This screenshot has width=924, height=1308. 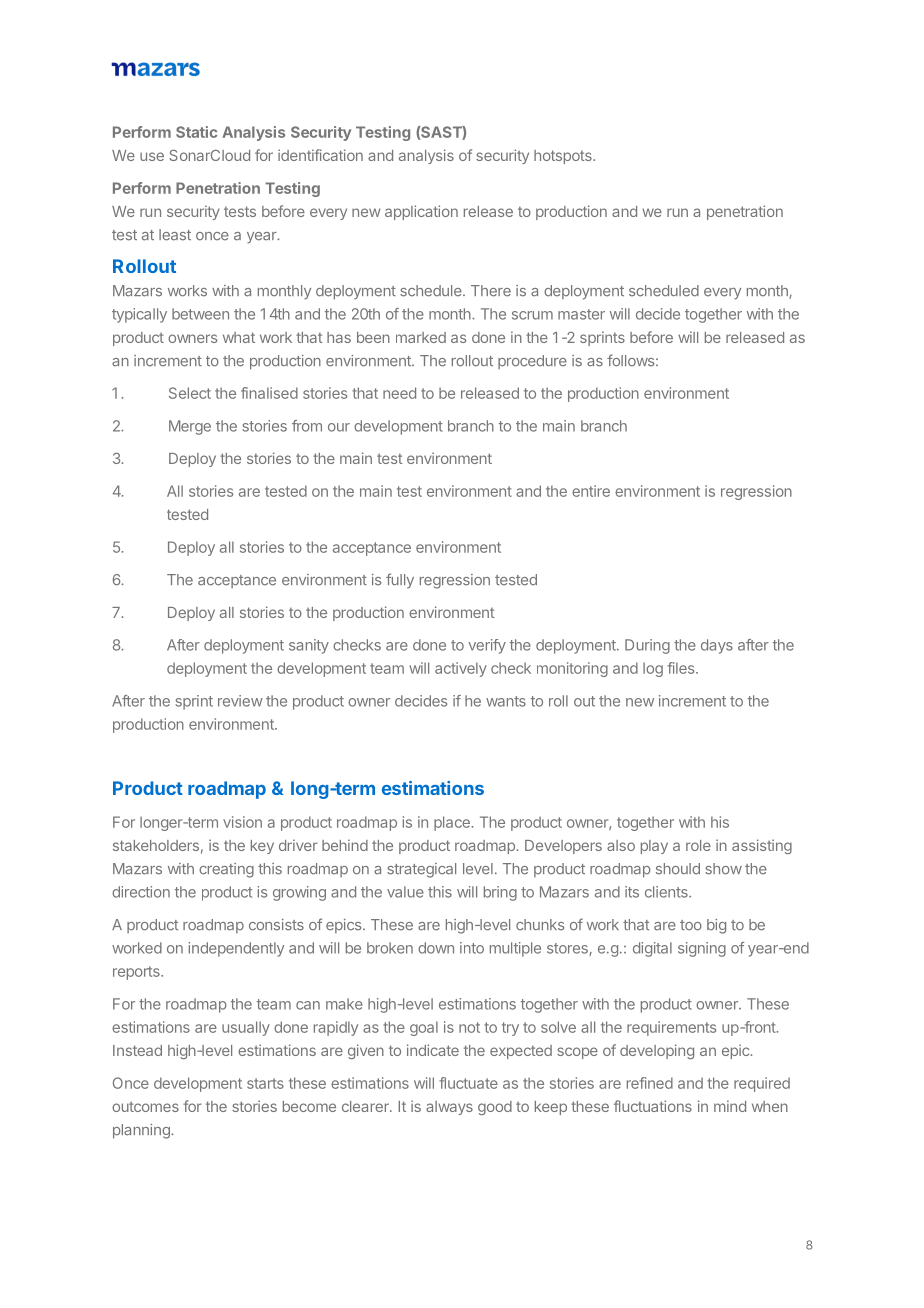 I want to click on hotspots, so click(x=564, y=157).
